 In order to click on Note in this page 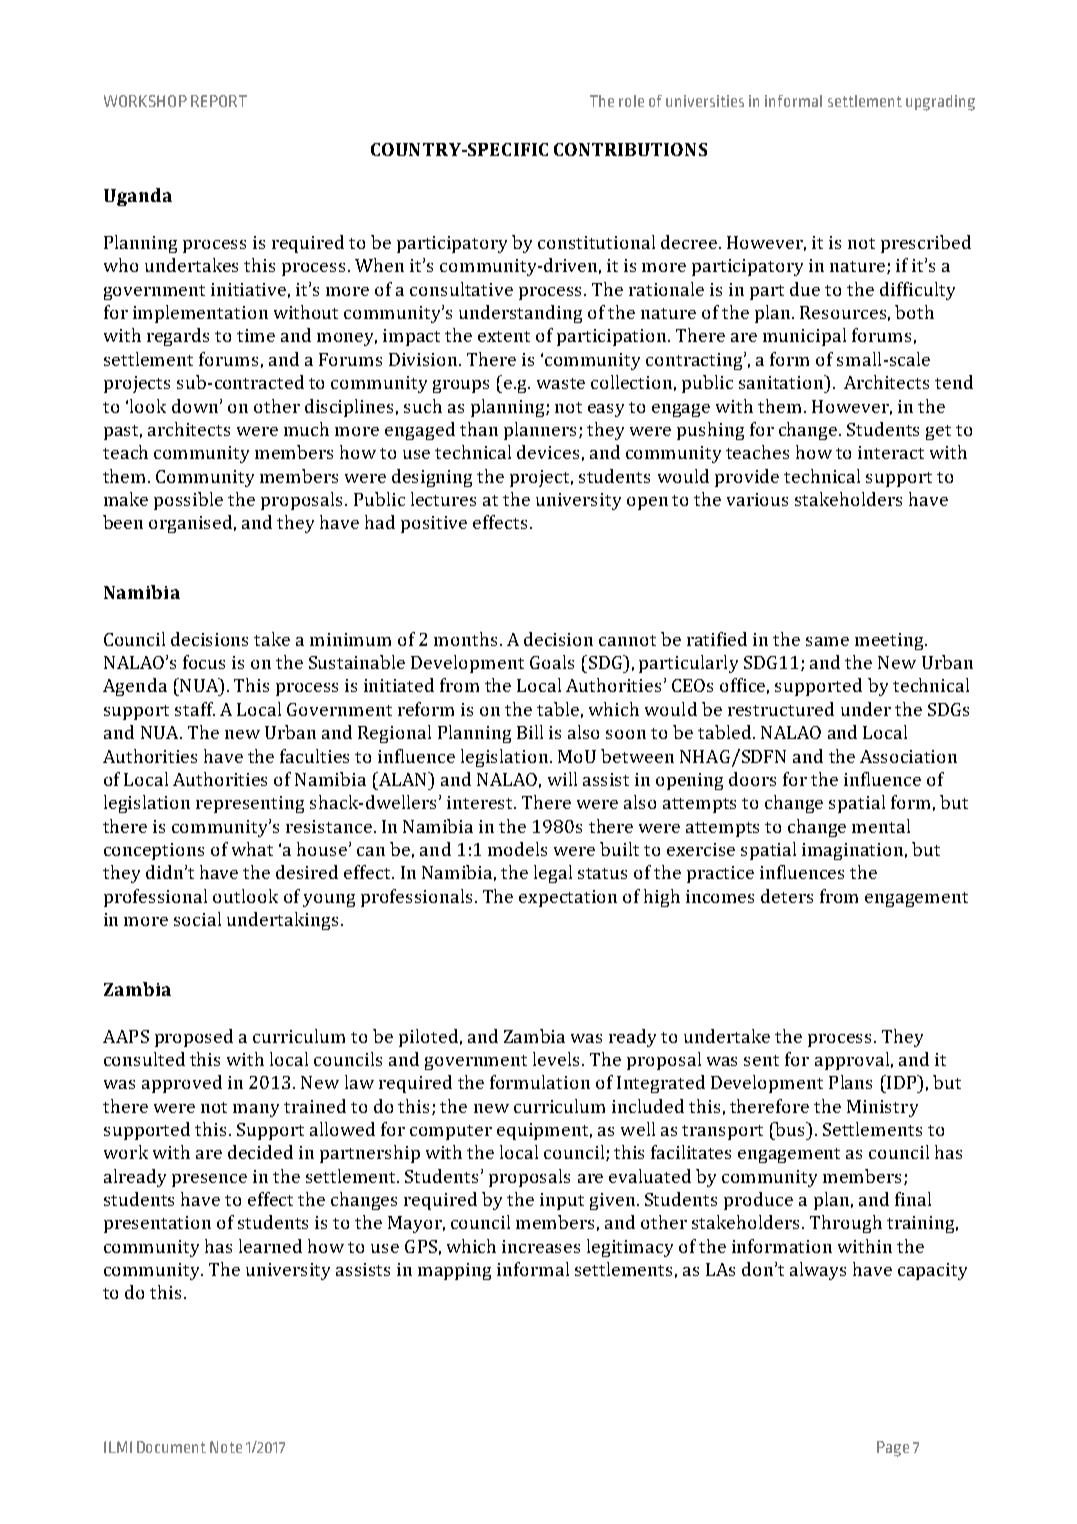, I will do `click(226, 1447)`.
